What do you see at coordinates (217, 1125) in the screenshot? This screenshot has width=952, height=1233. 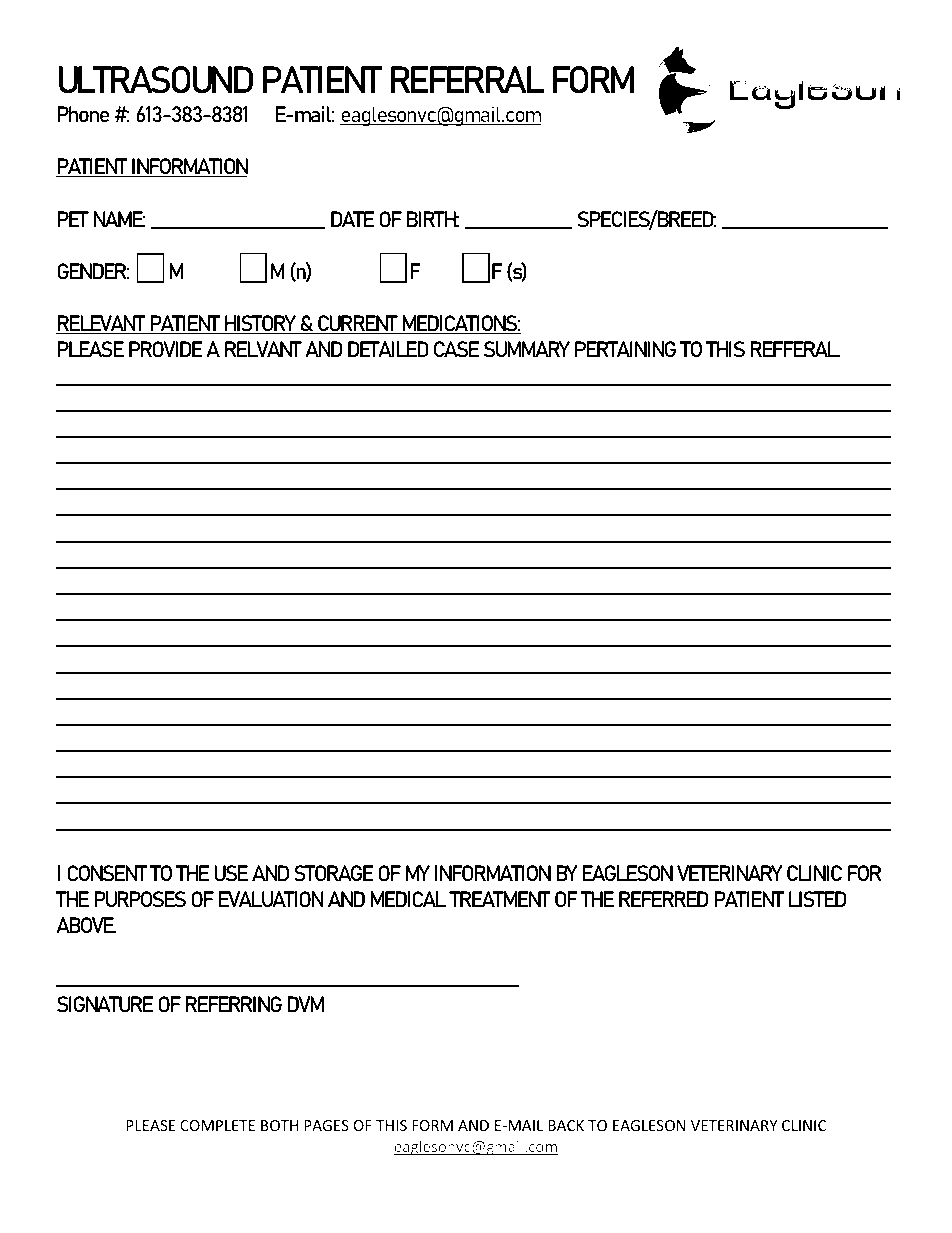 I see `COMPLETE` at bounding box center [217, 1125].
